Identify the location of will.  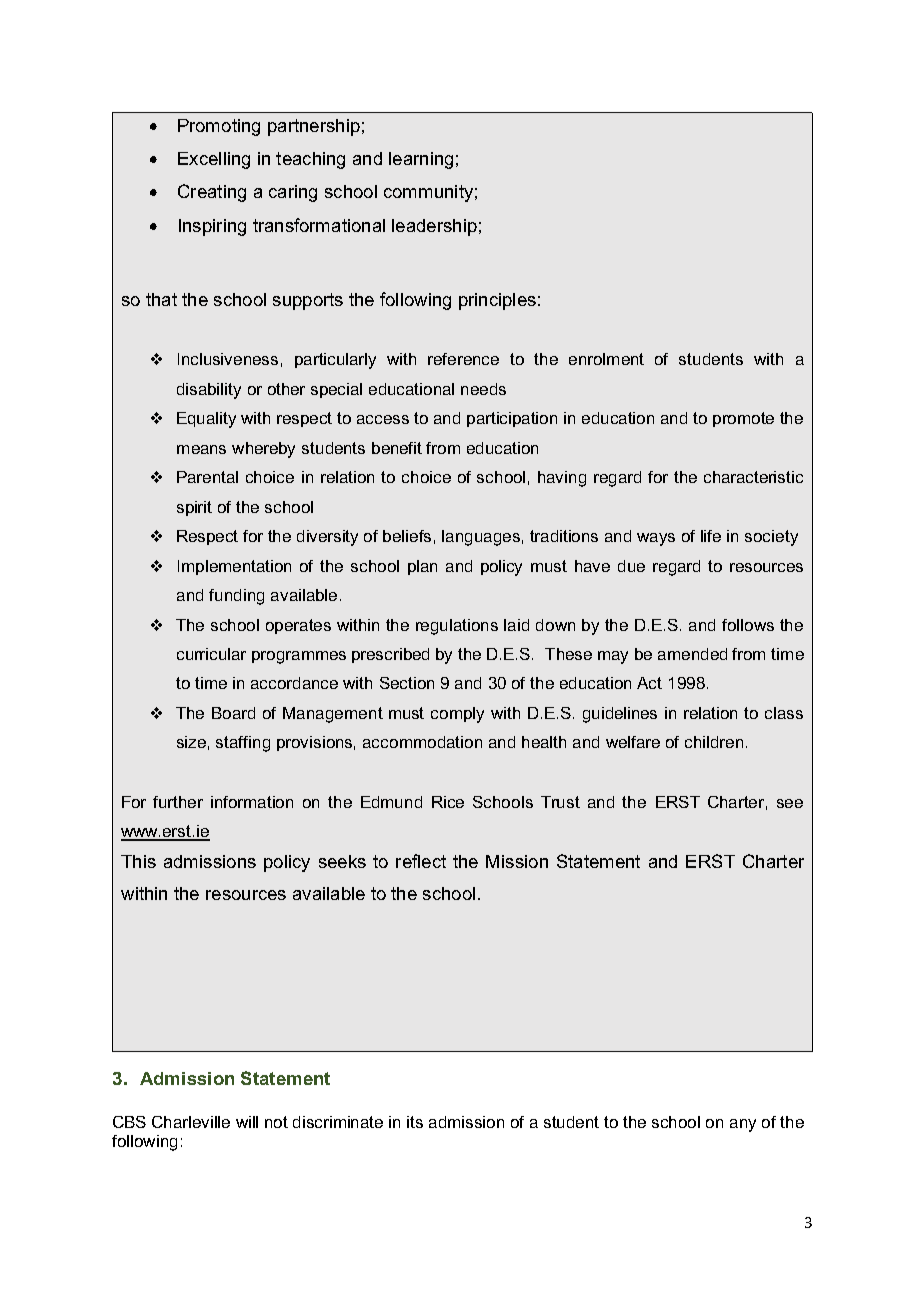
(247, 1122).
